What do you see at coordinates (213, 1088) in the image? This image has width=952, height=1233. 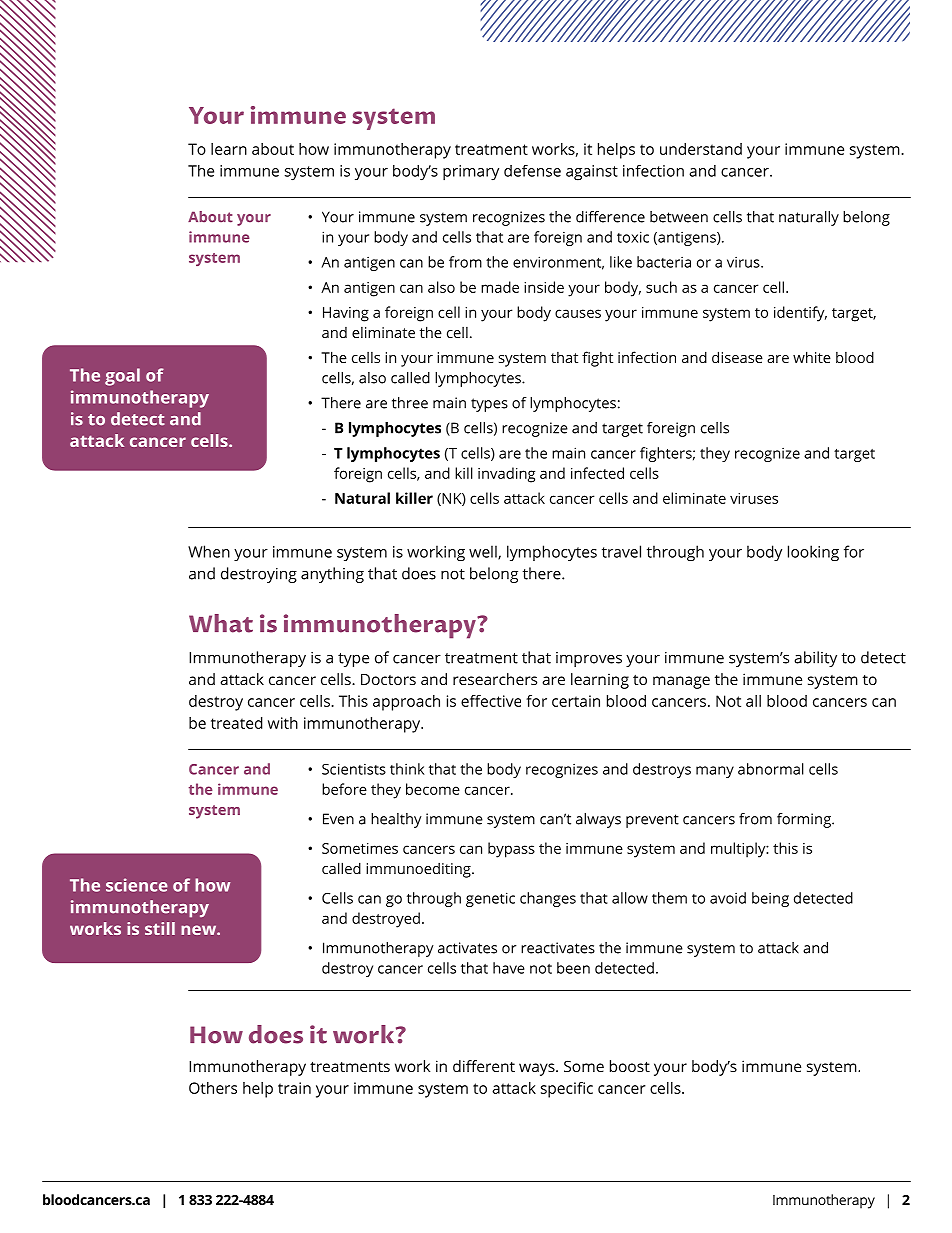 I see `Others` at bounding box center [213, 1088].
